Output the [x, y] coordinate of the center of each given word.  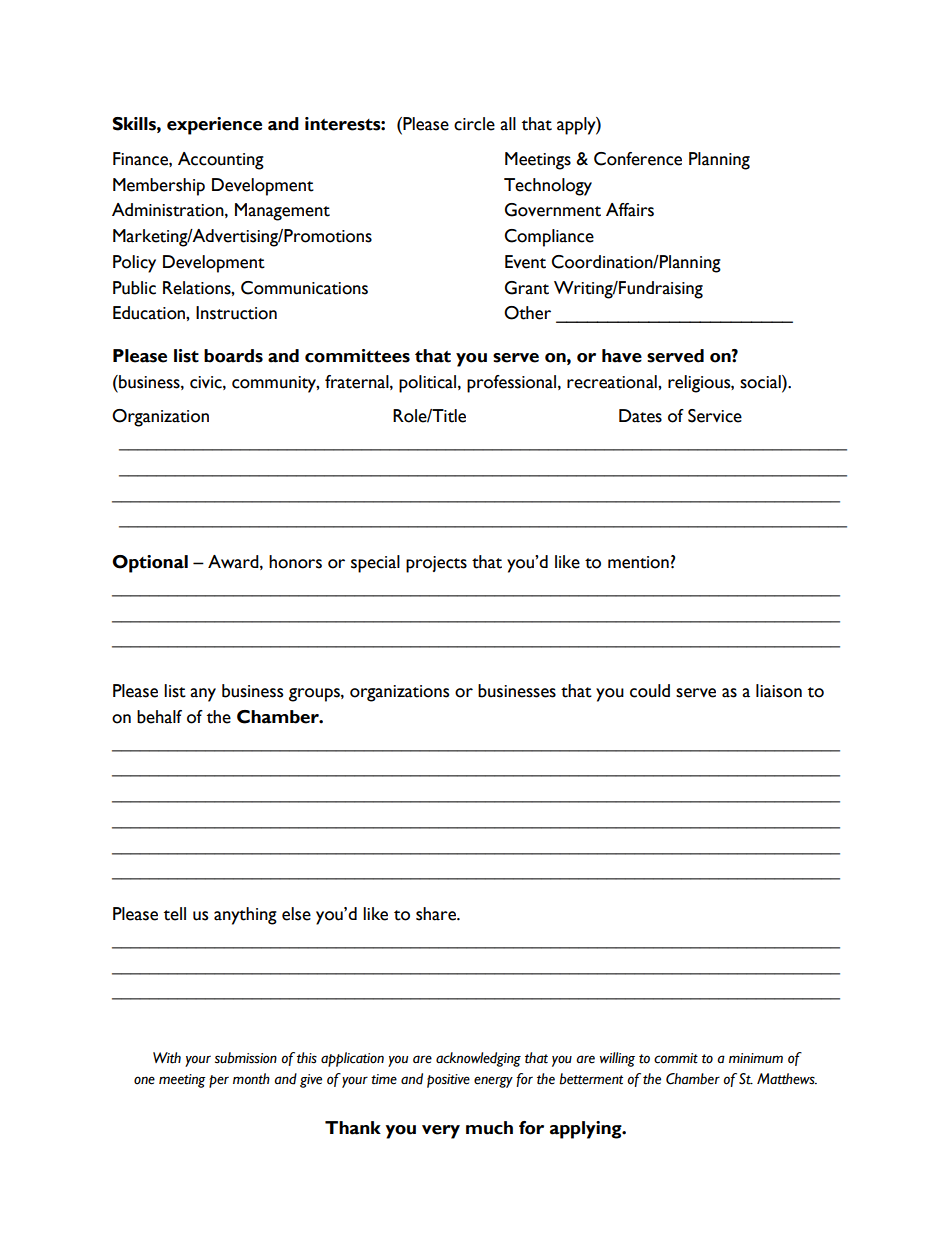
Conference [638, 159]
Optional [150, 564]
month [251, 1079]
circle [474, 124]
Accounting [221, 161]
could [650, 691]
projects [436, 564]
